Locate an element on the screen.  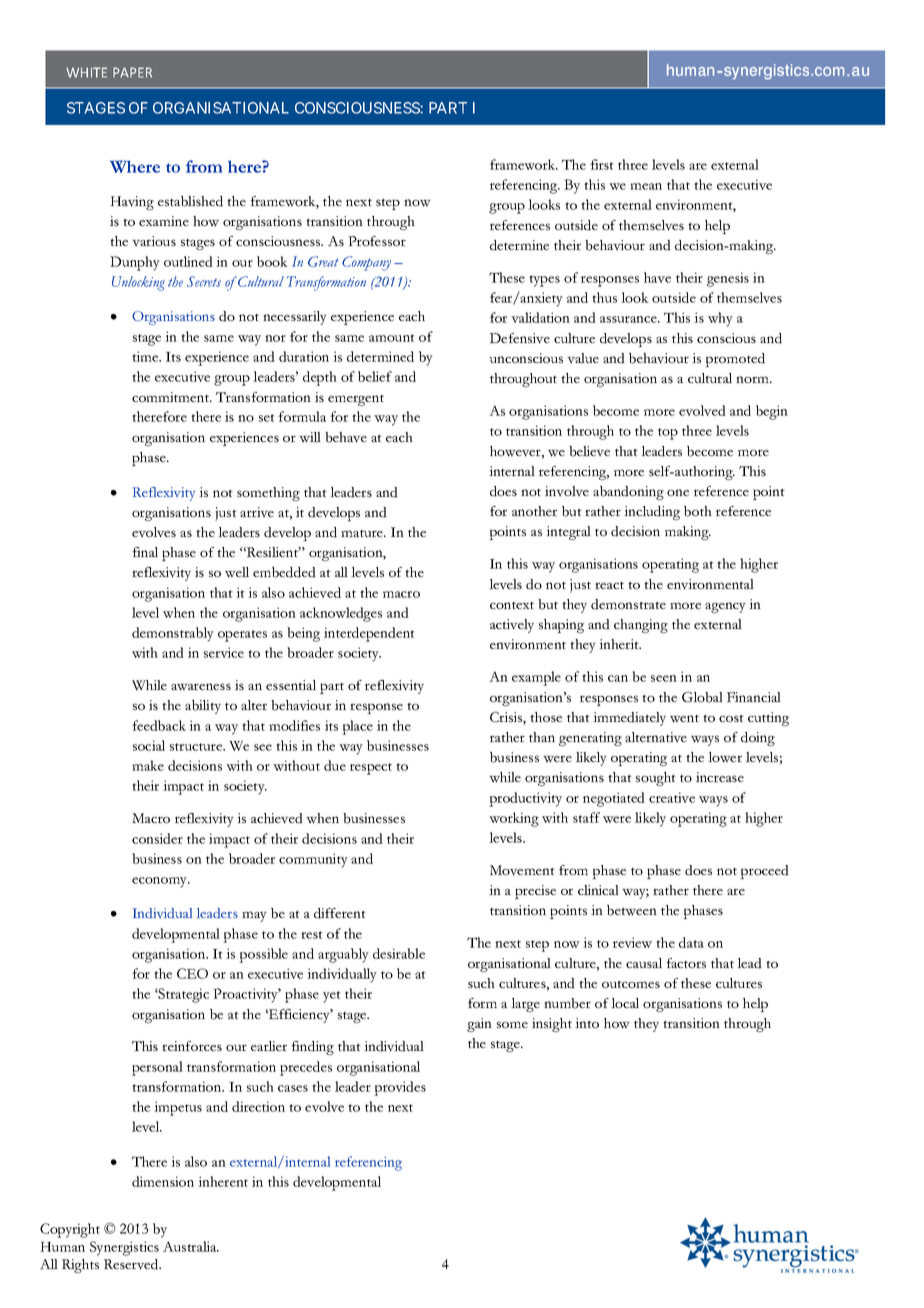
make is located at coordinates (148, 765).
